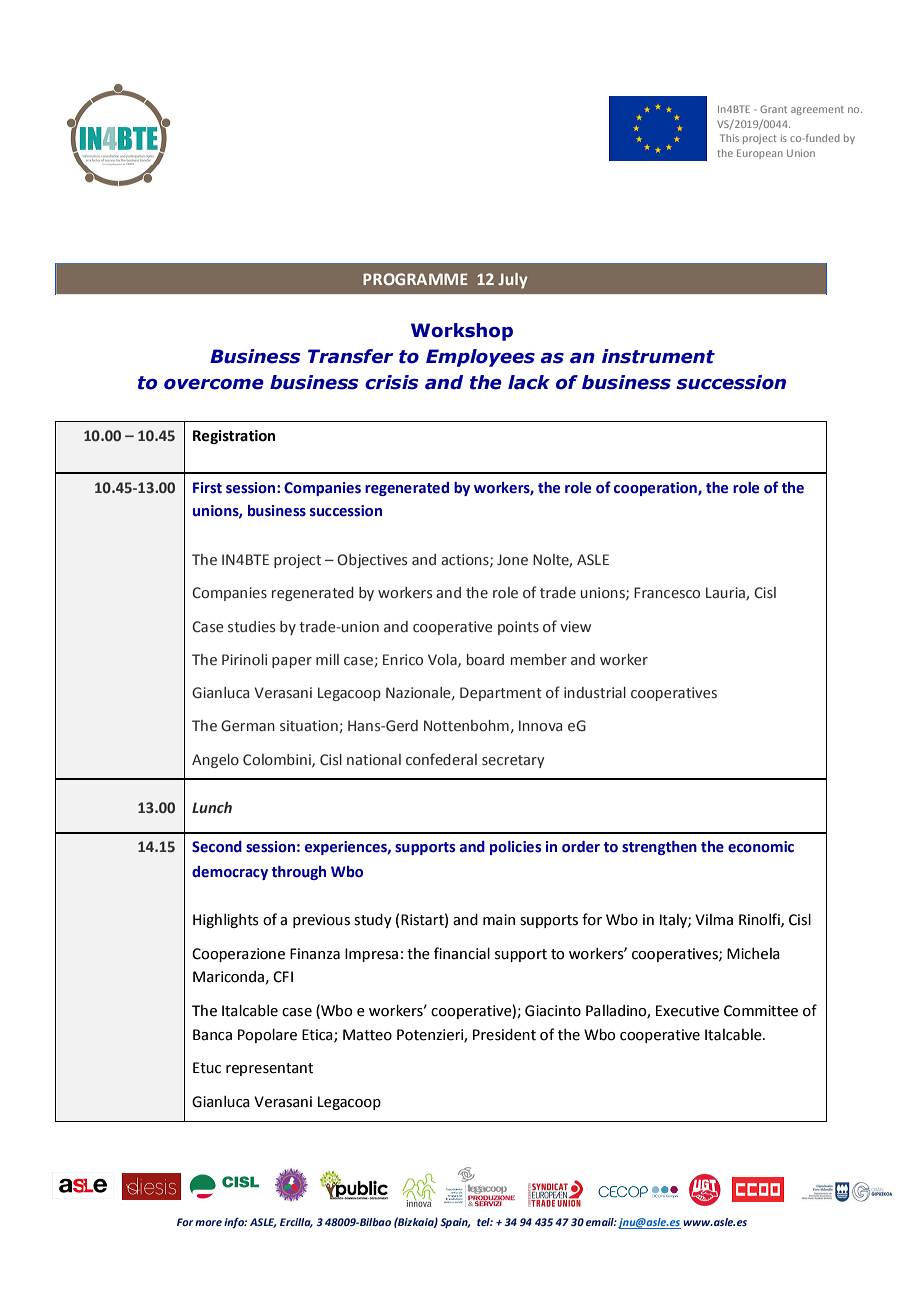 The width and height of the screenshot is (924, 1308). What do you see at coordinates (504, 1035) in the screenshot?
I see `President` at bounding box center [504, 1035].
